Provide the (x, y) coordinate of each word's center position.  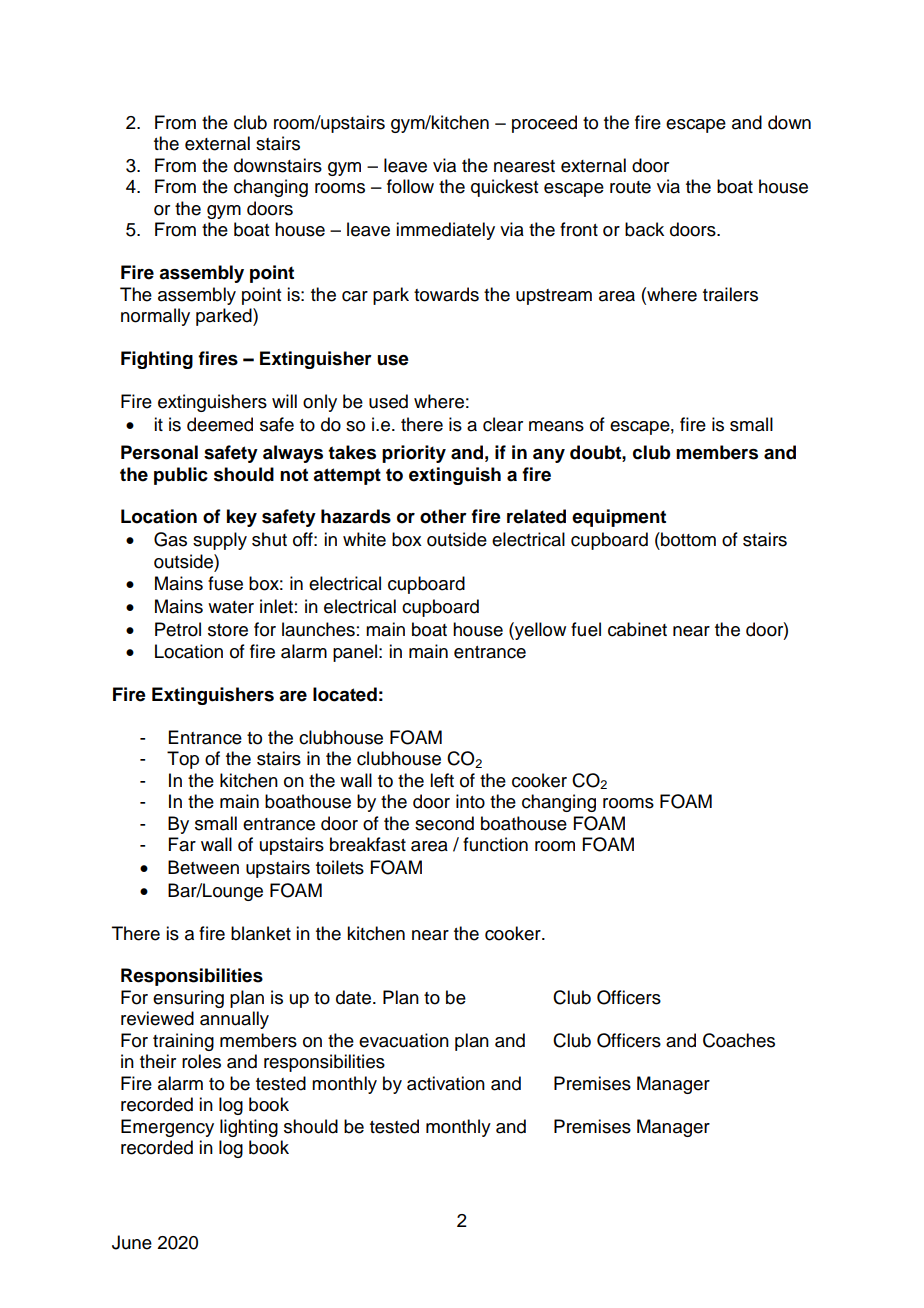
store (228, 630)
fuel (586, 629)
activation (446, 1083)
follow (410, 186)
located (345, 694)
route (630, 187)
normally (155, 317)
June (132, 1242)
